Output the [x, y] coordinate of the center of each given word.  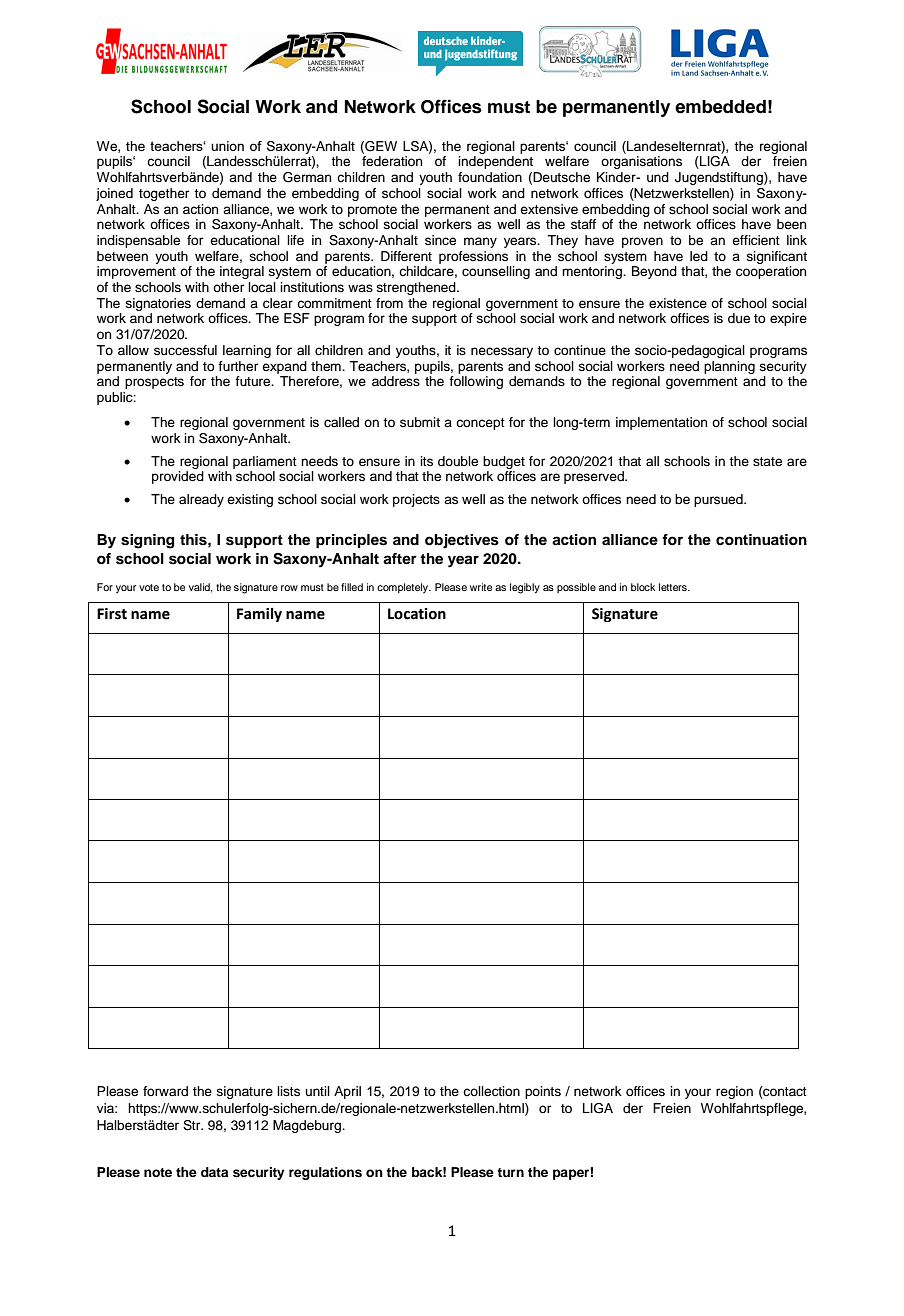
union [227, 146]
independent [495, 162]
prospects [154, 383]
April [347, 1092]
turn [510, 1172]
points [543, 1092]
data [214, 1172]
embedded [720, 107]
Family [259, 615]
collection [491, 1091]
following [476, 382]
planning [729, 367]
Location [417, 614]
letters [674, 587]
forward [165, 1091]
